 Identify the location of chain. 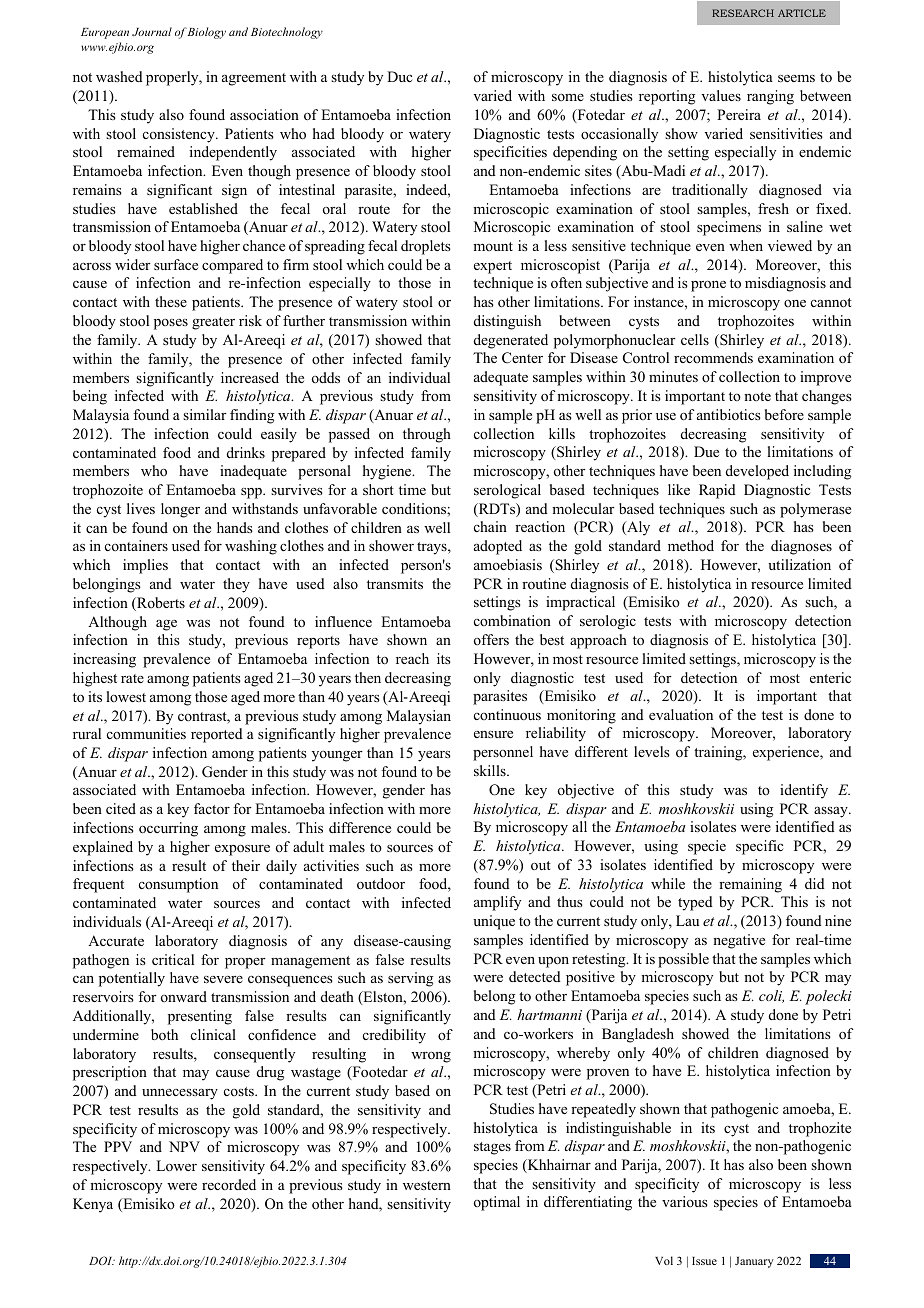
(490, 526).
